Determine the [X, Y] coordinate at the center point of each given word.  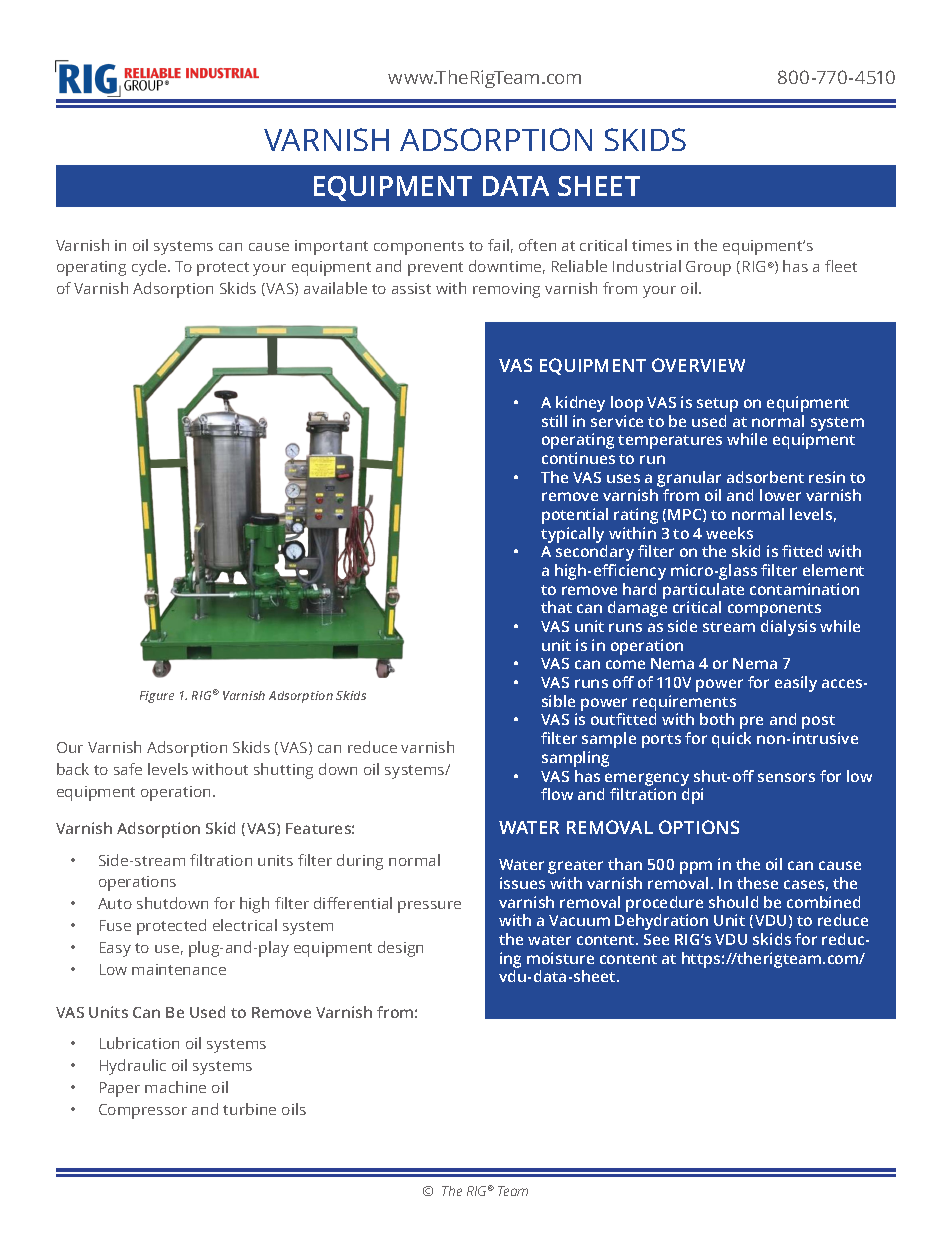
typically [572, 535]
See [656, 939]
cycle [150, 268]
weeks [729, 533]
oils [294, 1109]
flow [557, 794]
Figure [157, 697]
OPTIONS [699, 827]
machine [175, 1087]
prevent [435, 269]
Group [708, 268]
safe [128, 769]
